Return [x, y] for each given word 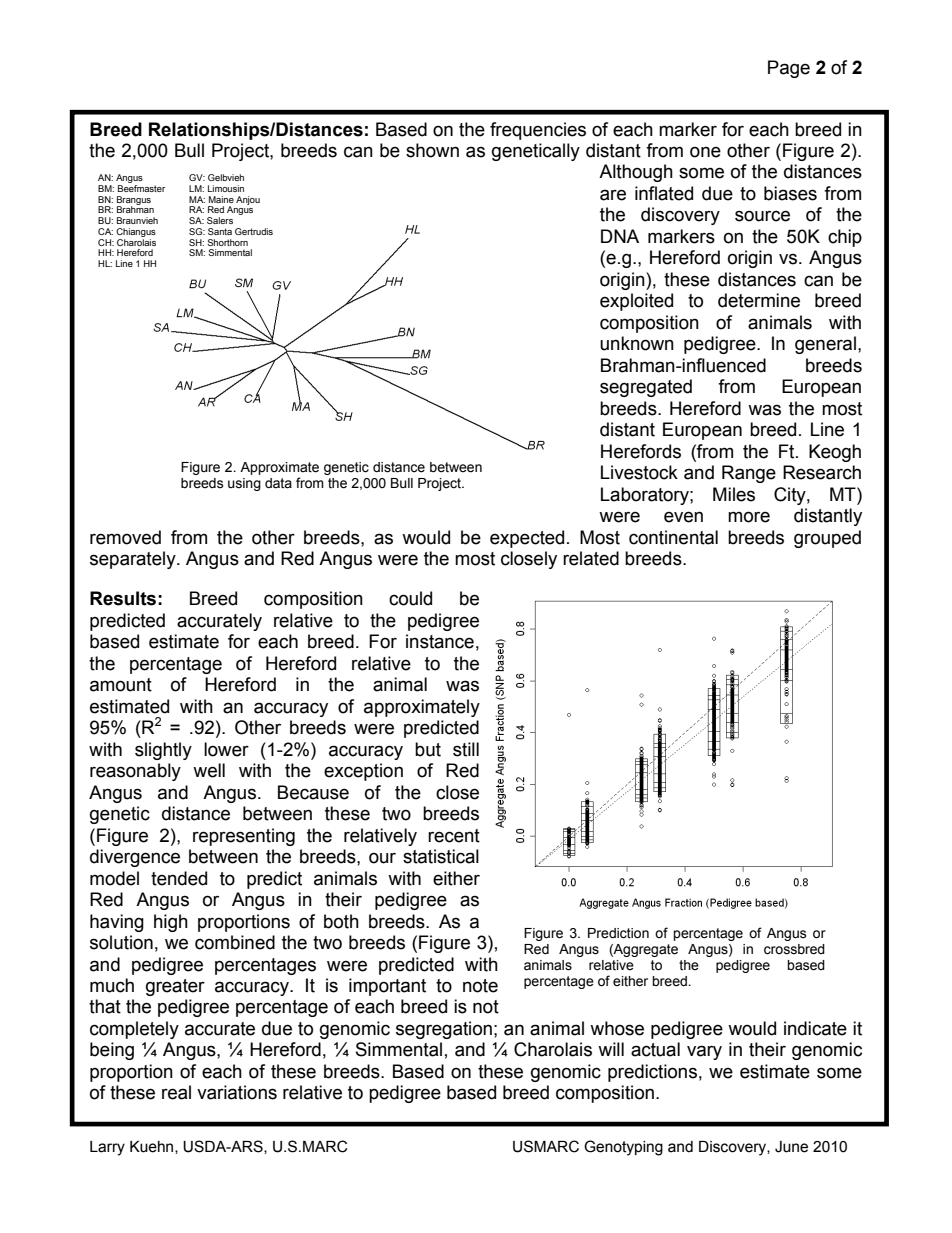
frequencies [538, 131]
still [466, 749]
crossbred [794, 949]
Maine [221, 199]
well [209, 770]
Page [789, 69]
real [176, 1092]
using [244, 484]
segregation [444, 1030]
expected [527, 539]
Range [749, 474]
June [791, 1147]
